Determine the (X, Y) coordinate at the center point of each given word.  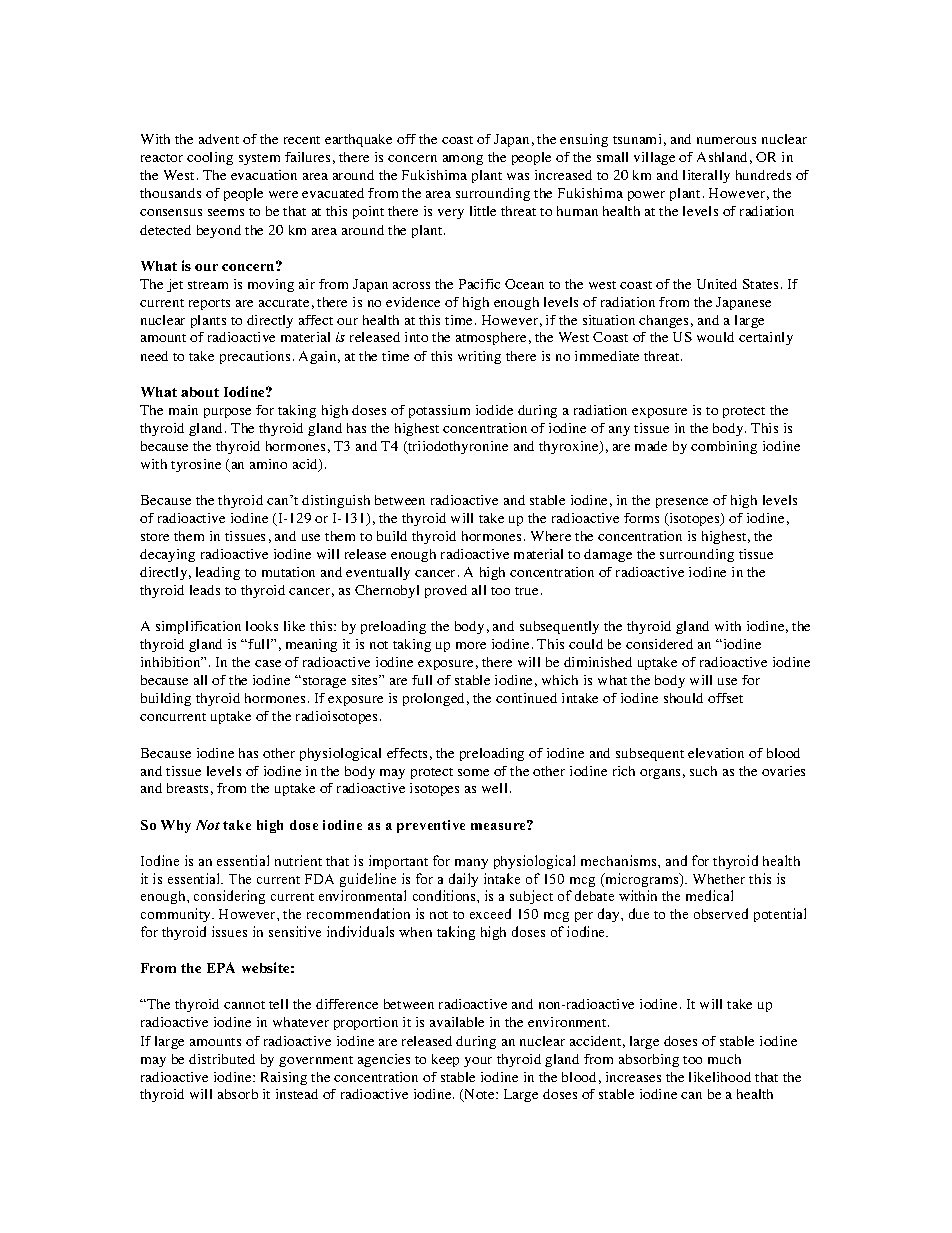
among (463, 160)
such (703, 771)
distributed (222, 1059)
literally (706, 176)
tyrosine (196, 465)
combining (724, 447)
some (473, 772)
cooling (210, 158)
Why (176, 826)
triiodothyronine (457, 447)
